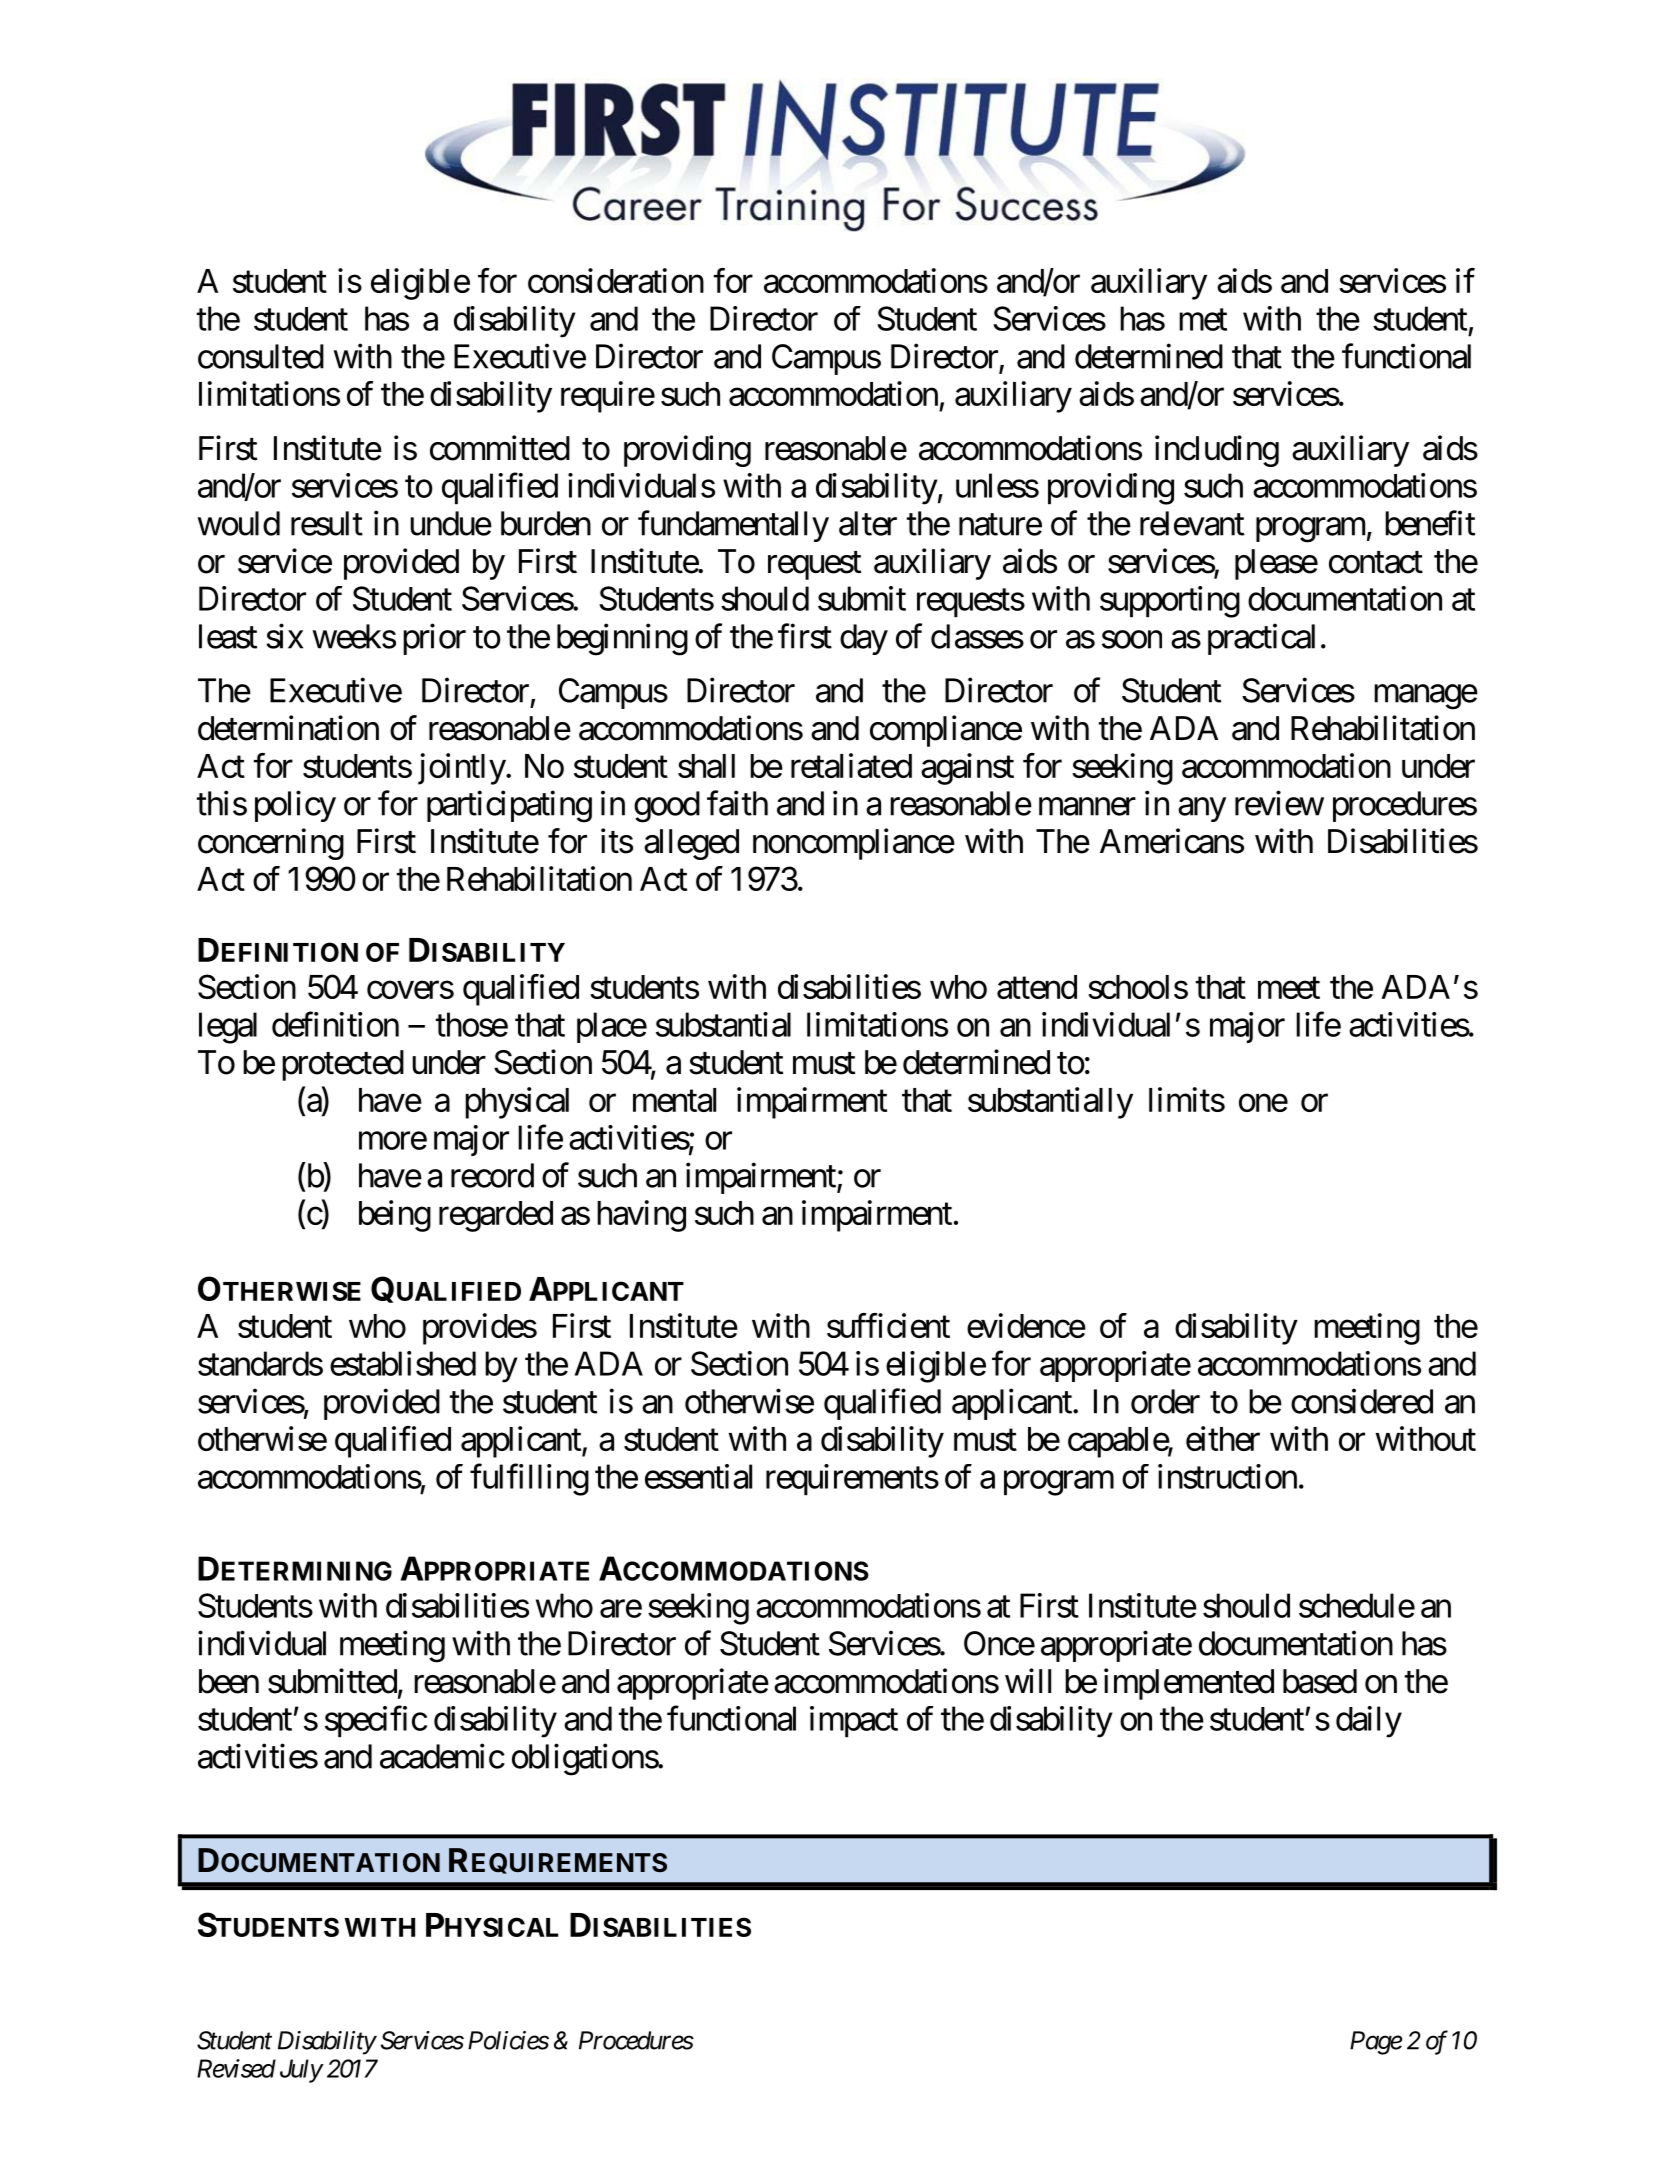 The height and width of the document is (2162, 1671). What do you see at coordinates (492, 1175) in the document?
I see `record` at bounding box center [492, 1175].
